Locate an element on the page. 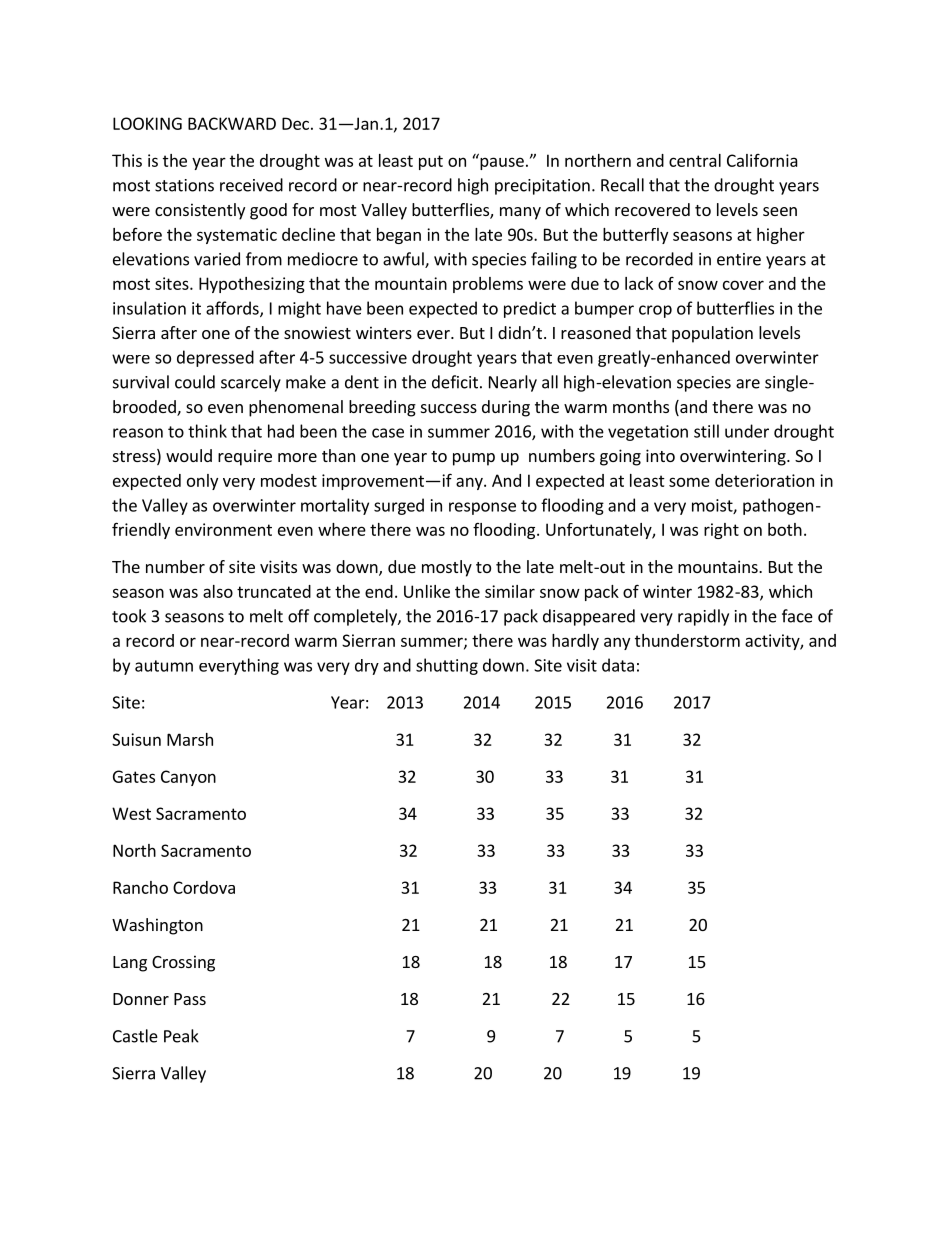  Pass is located at coordinates (190, 999).
